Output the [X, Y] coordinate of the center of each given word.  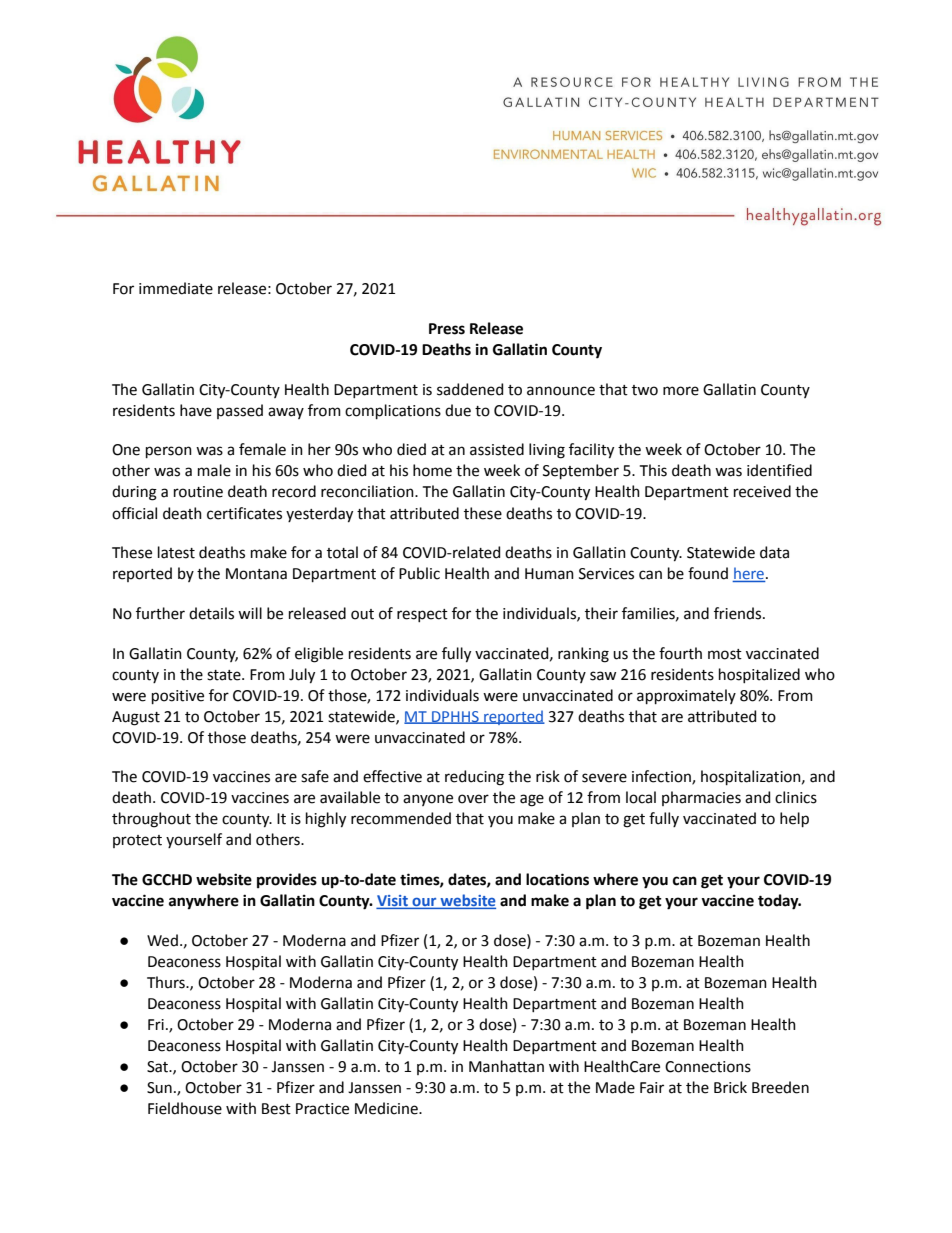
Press [447, 329]
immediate [176, 288]
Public [419, 573]
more [681, 391]
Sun [159, 1088]
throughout [151, 820]
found [708, 573]
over [473, 799]
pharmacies [701, 798]
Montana [256, 574]
